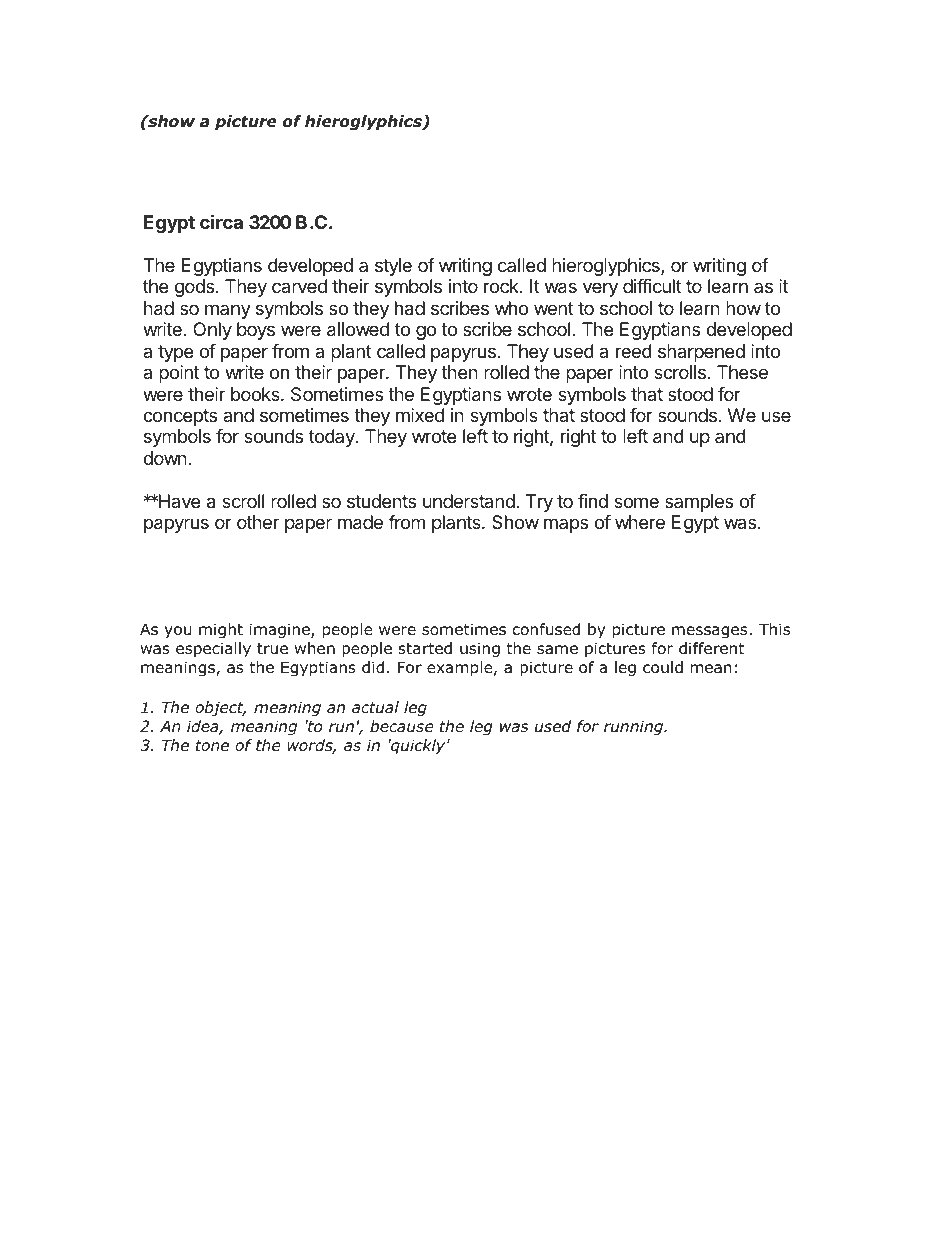 Image resolution: width=952 pixels, height=1233 pixels. What do you see at coordinates (393, 267) in the screenshot?
I see `style` at bounding box center [393, 267].
